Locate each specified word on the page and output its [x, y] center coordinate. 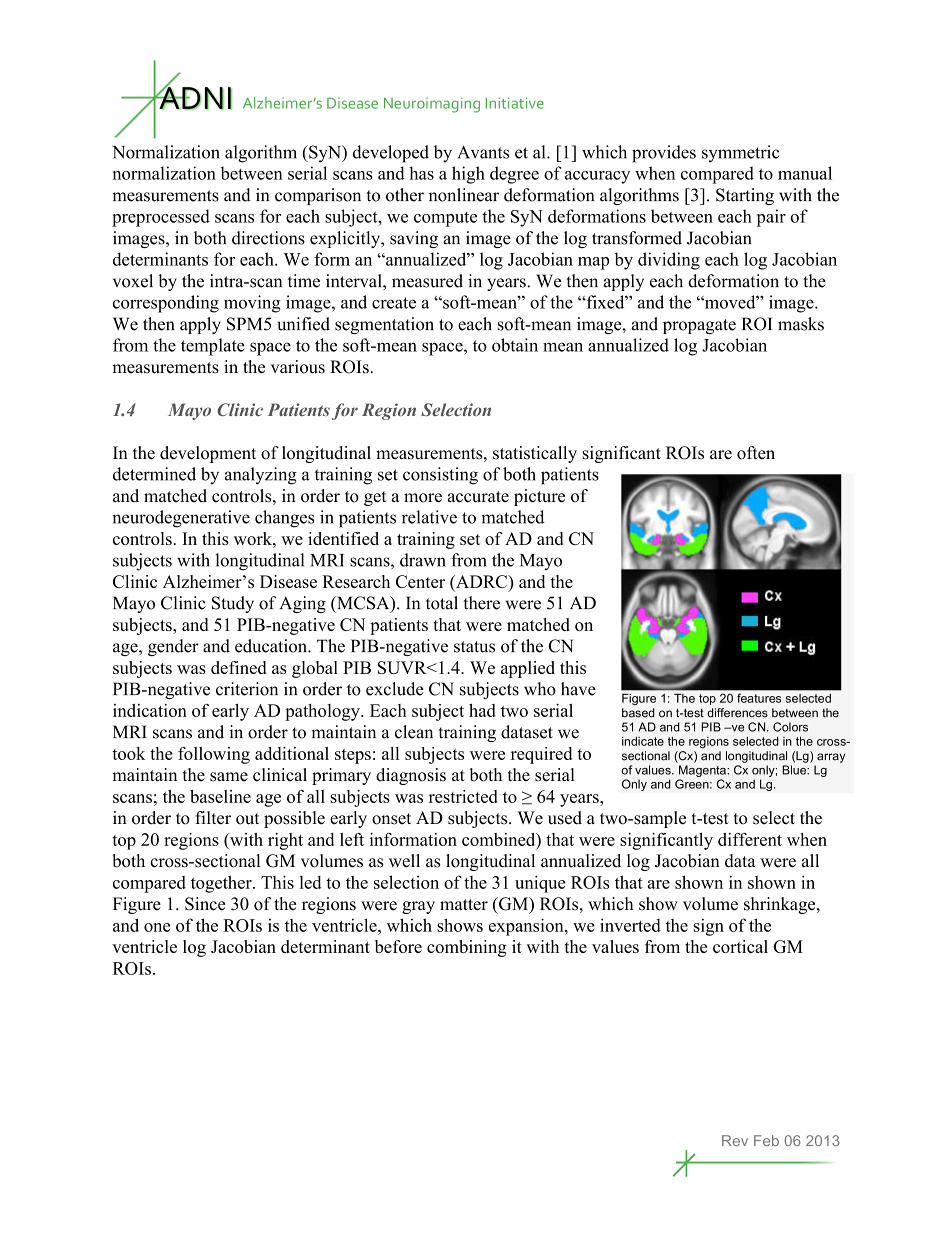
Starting [745, 196]
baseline [220, 796]
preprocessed [161, 218]
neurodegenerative [181, 519]
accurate [478, 497]
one [157, 927]
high [468, 175]
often [756, 453]
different [750, 839]
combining [467, 948]
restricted [463, 796]
